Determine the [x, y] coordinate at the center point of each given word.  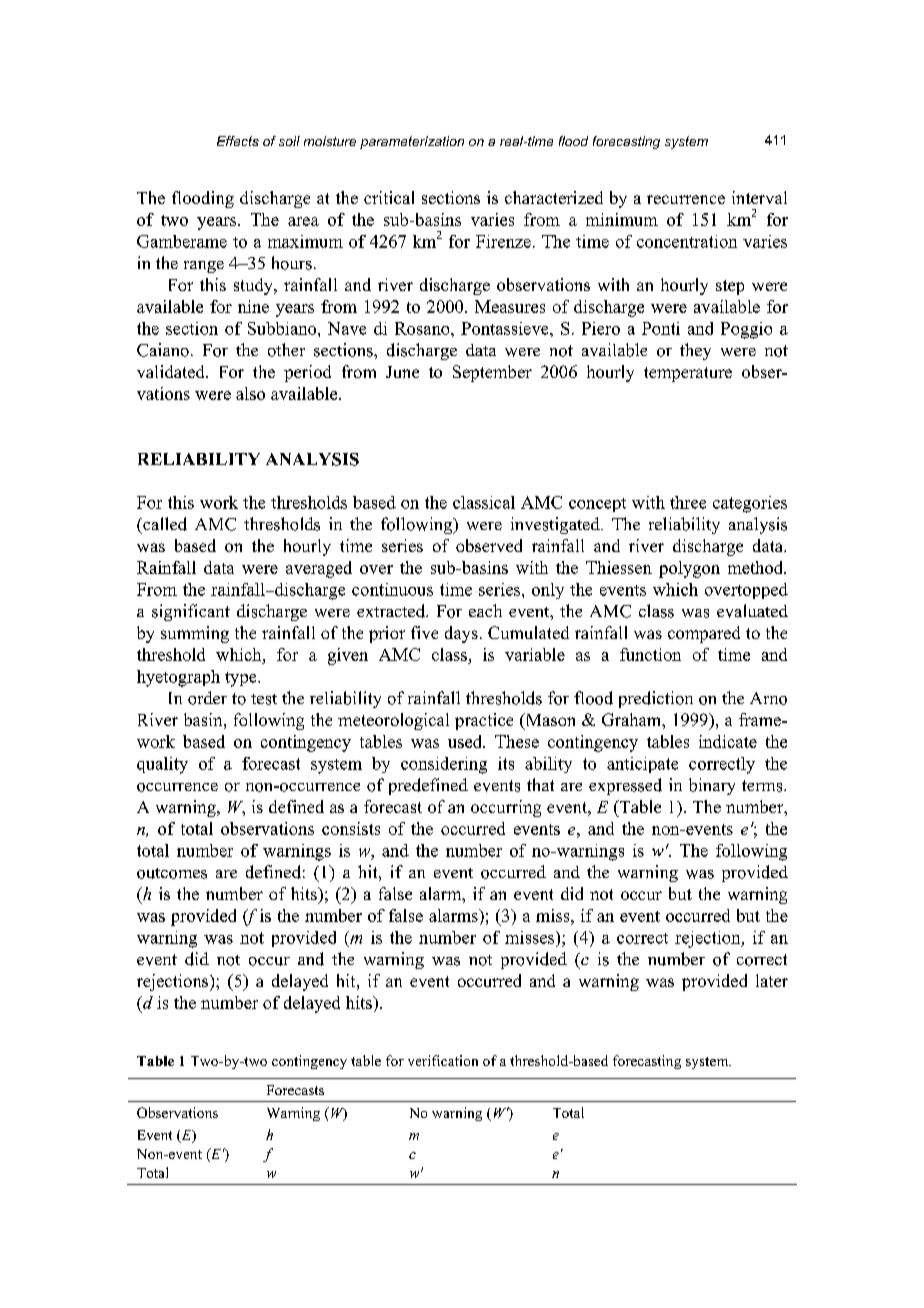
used [466, 741]
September [492, 373]
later [772, 980]
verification [443, 1060]
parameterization [412, 142]
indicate [728, 741]
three [688, 502]
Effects [238, 141]
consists [351, 828]
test [264, 699]
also [250, 393]
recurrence [686, 199]
